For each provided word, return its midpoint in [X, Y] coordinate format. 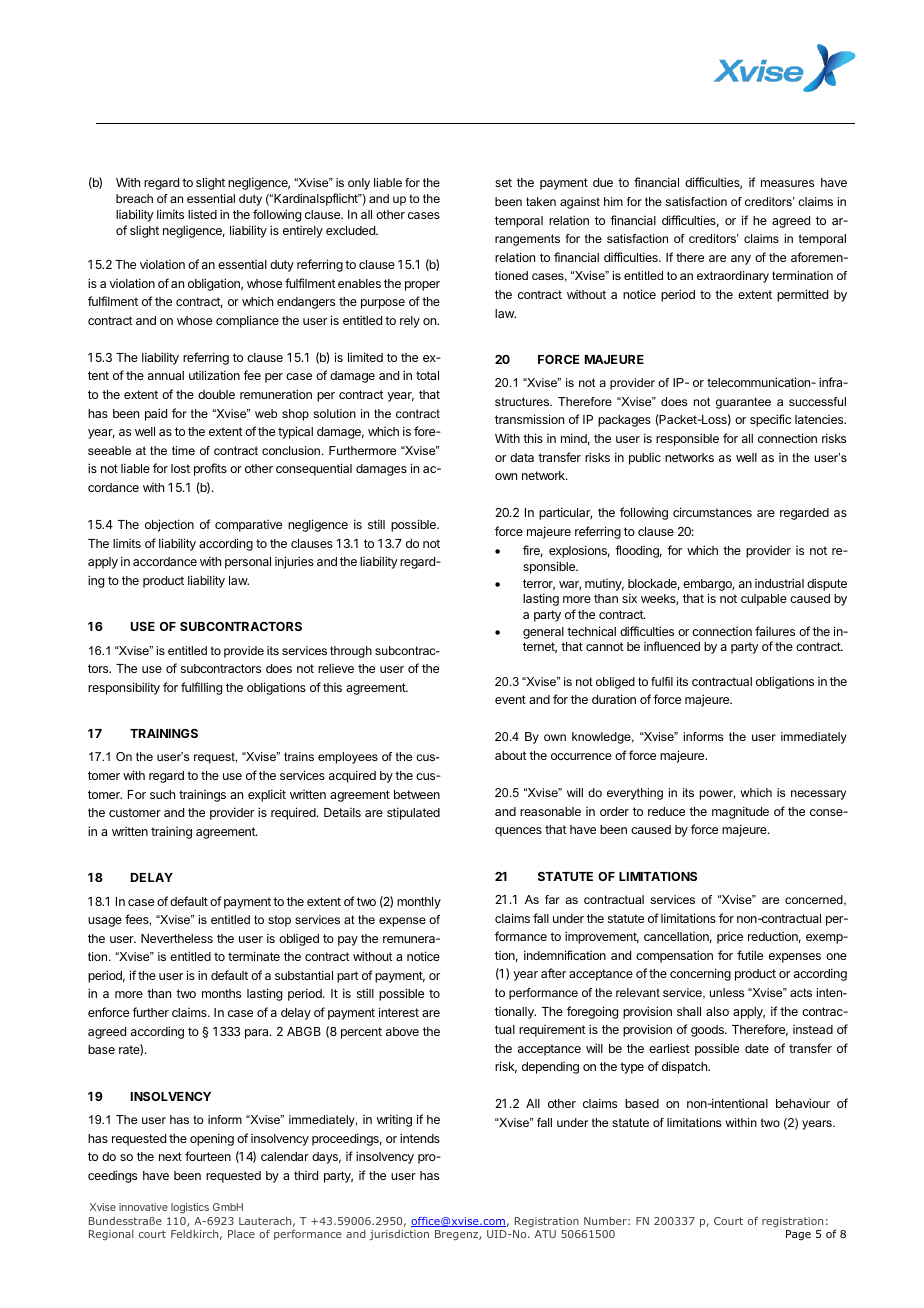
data [522, 457]
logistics [190, 1208]
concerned [815, 900]
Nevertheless [177, 938]
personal [248, 563]
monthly [419, 903]
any [741, 260]
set [503, 182]
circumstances [712, 512]
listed [202, 214]
